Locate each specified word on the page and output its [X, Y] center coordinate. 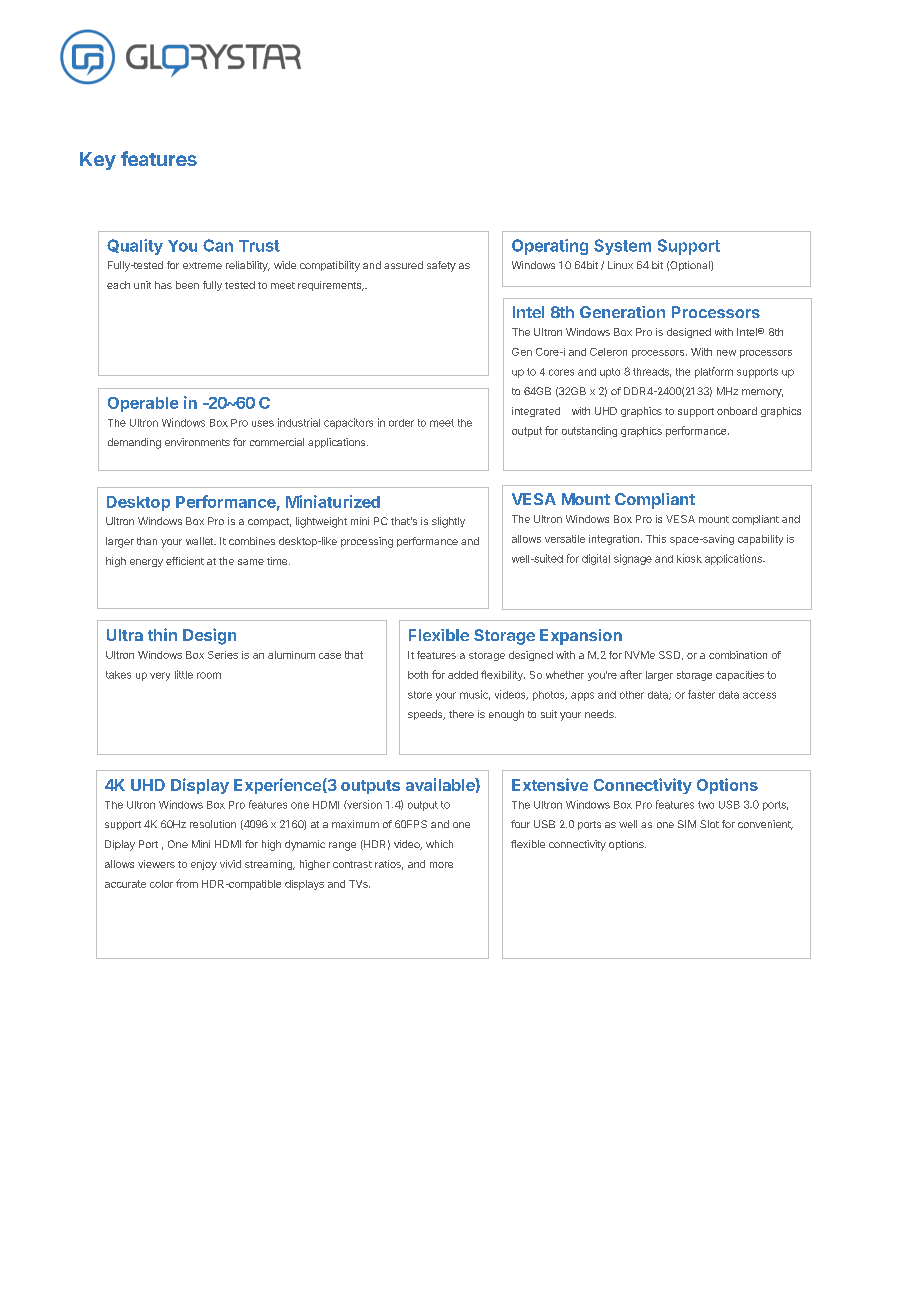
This [656, 539]
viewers [156, 864]
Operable [143, 404]
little [184, 674]
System [622, 247]
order [401, 423]
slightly [448, 522]
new [726, 353]
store [420, 695]
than [147, 541]
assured [403, 265]
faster [701, 694]
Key [98, 161]
